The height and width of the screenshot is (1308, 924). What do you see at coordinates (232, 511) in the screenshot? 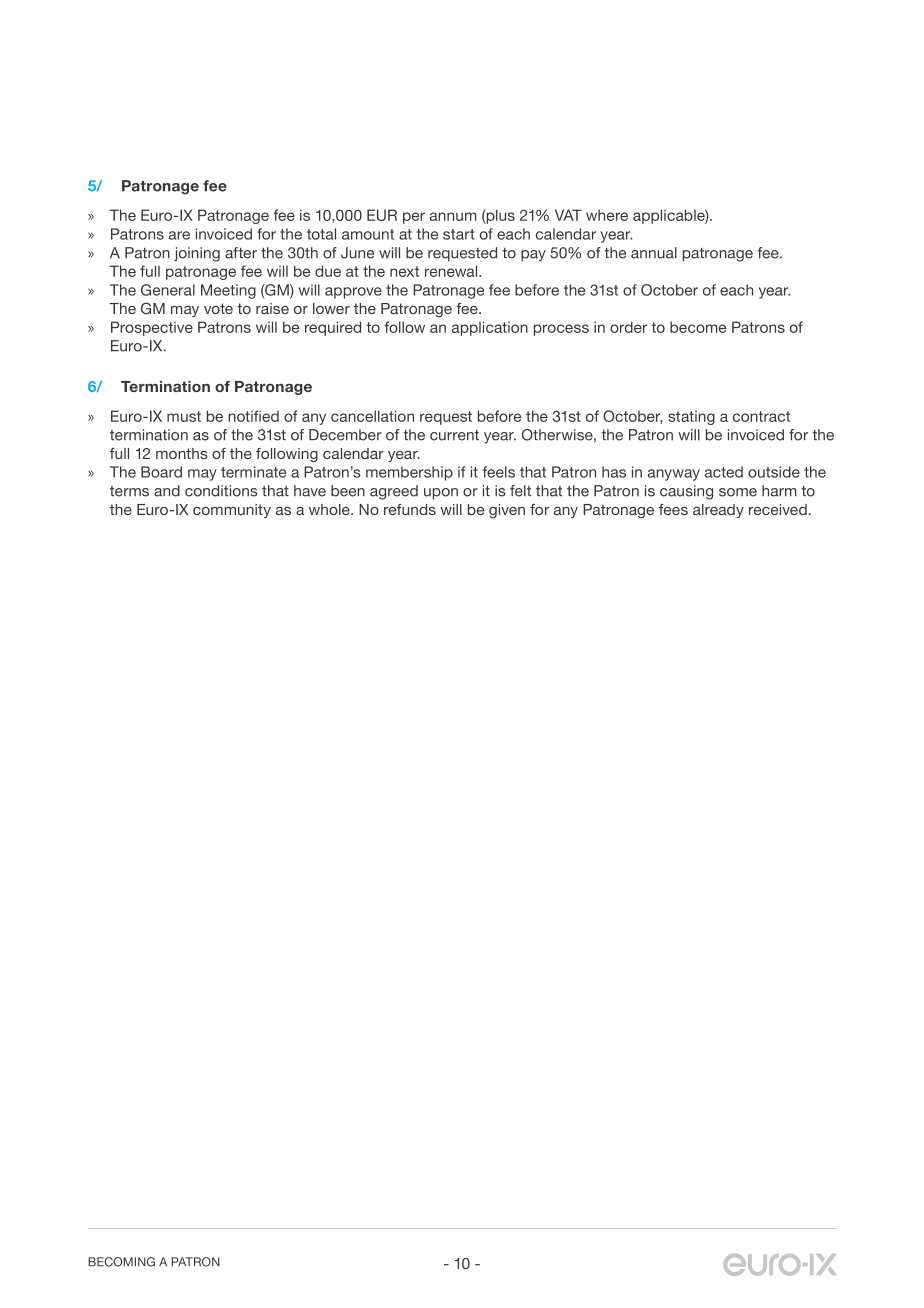
I see `community` at bounding box center [232, 511].
